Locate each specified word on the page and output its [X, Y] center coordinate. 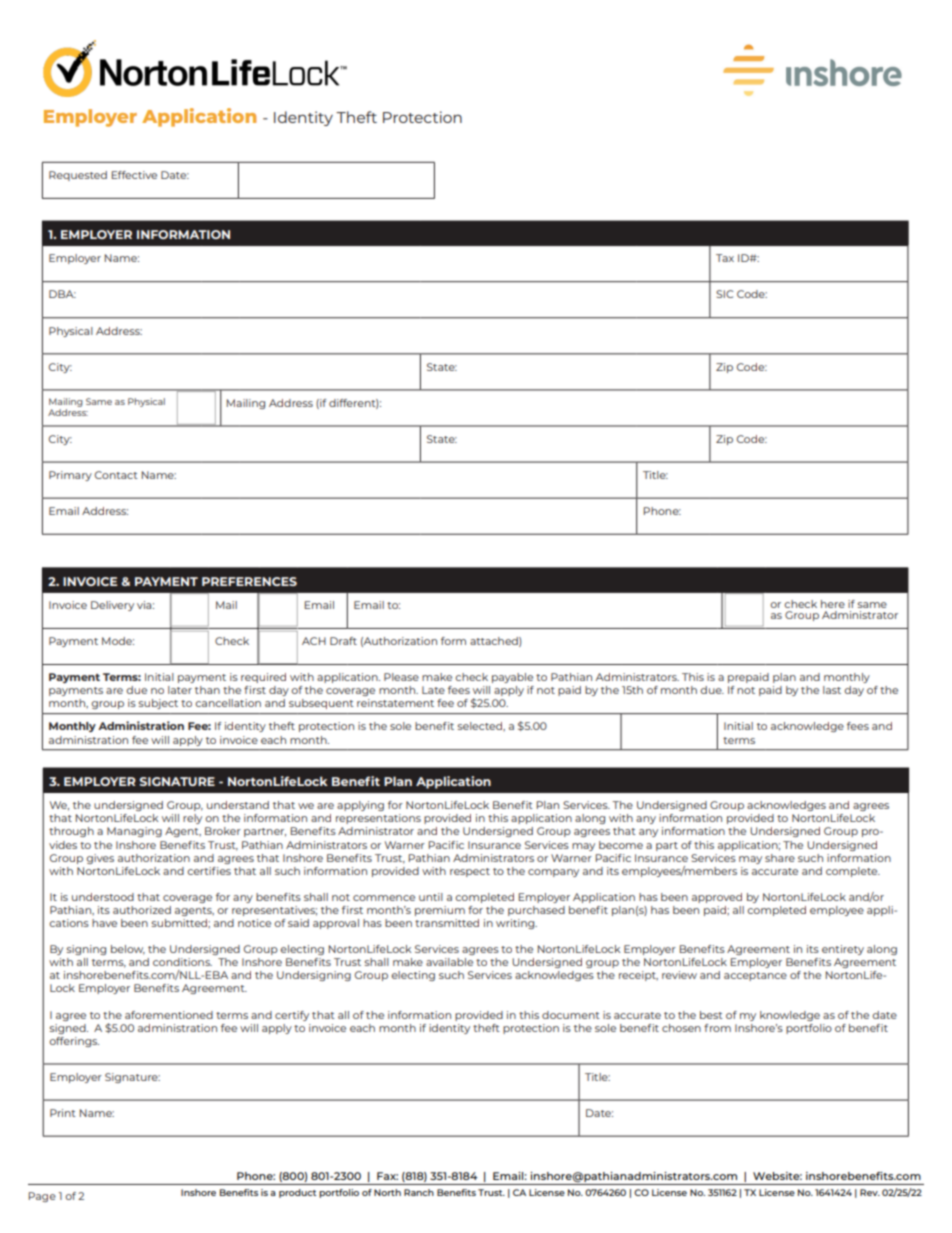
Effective [134, 175]
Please [401, 677]
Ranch [419, 1192]
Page [42, 1197]
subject [158, 704]
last [832, 690]
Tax [725, 258]
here [833, 604]
